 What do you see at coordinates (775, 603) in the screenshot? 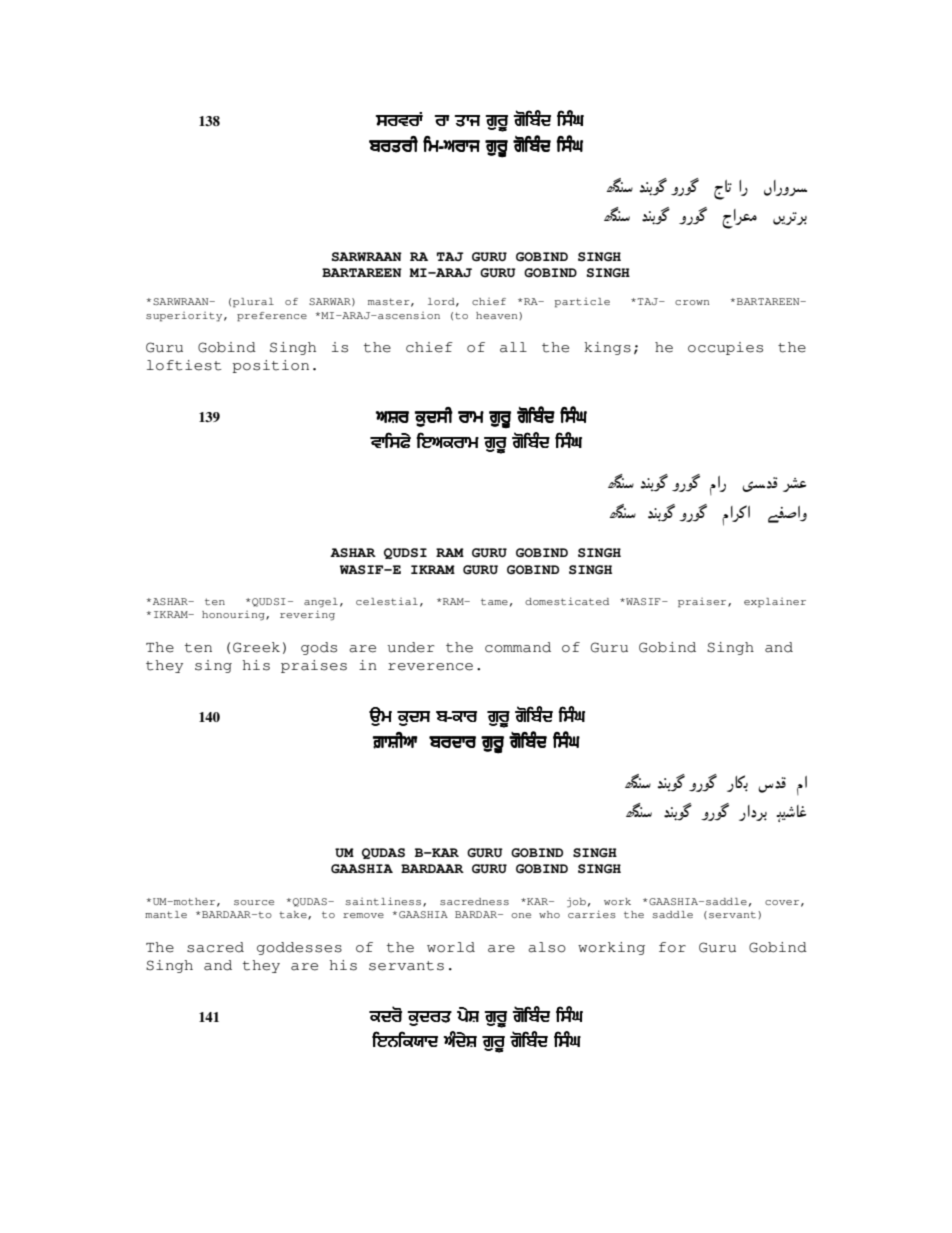
I see `explainer` at bounding box center [775, 603].
